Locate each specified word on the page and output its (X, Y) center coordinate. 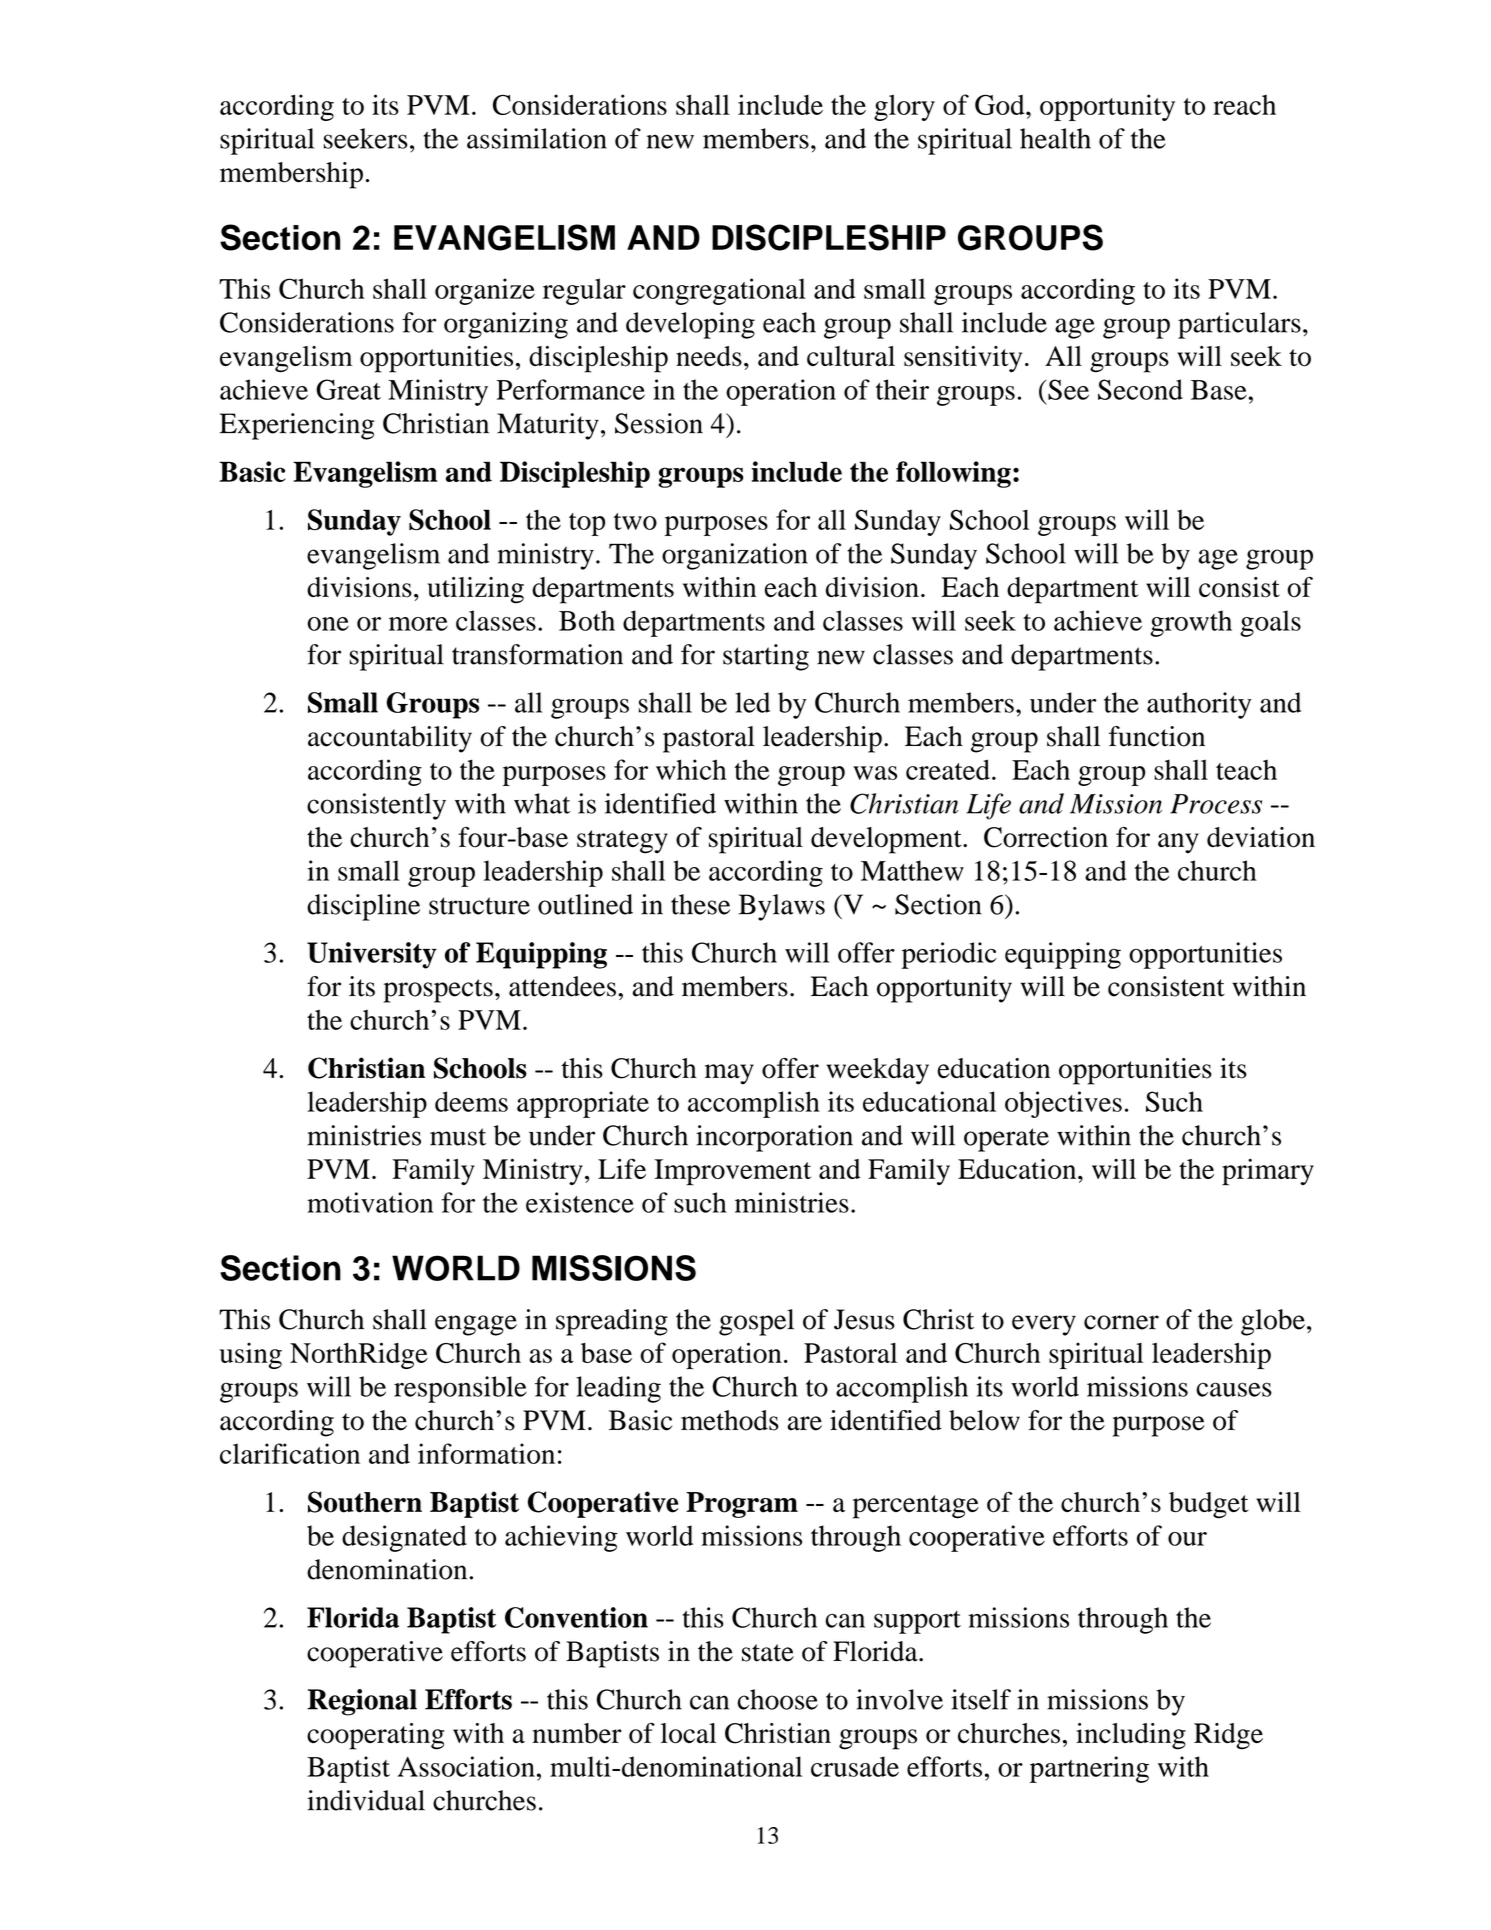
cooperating (376, 1736)
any (1178, 843)
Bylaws (782, 907)
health (1055, 138)
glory (904, 107)
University (372, 955)
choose (778, 1699)
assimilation (537, 138)
